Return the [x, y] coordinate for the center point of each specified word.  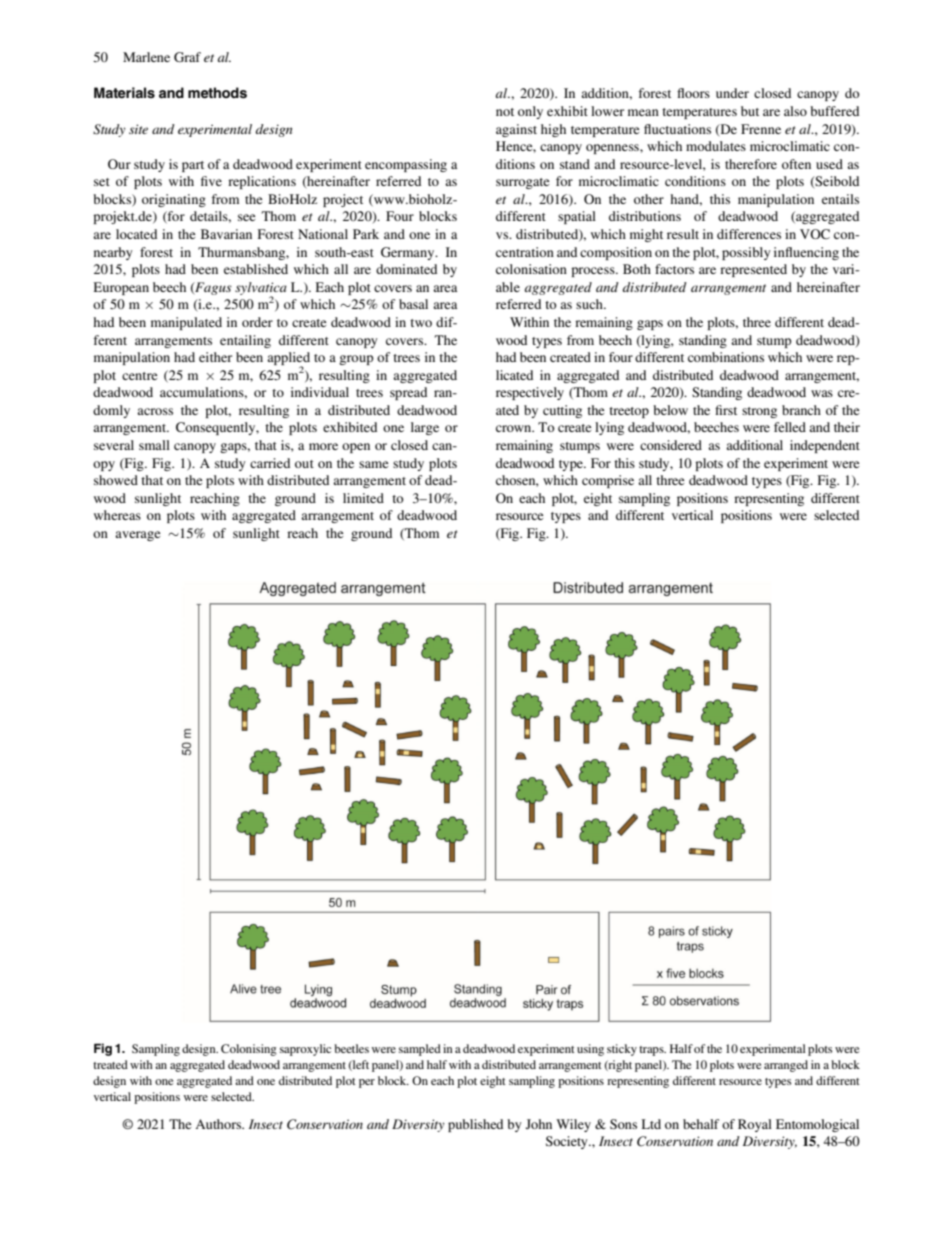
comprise [608, 481]
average [137, 536]
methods [217, 93]
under [732, 93]
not [505, 112]
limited [363, 498]
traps [652, 1051]
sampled [420, 1050]
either [215, 357]
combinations [726, 357]
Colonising [249, 1050]
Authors [219, 1124]
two [421, 323]
